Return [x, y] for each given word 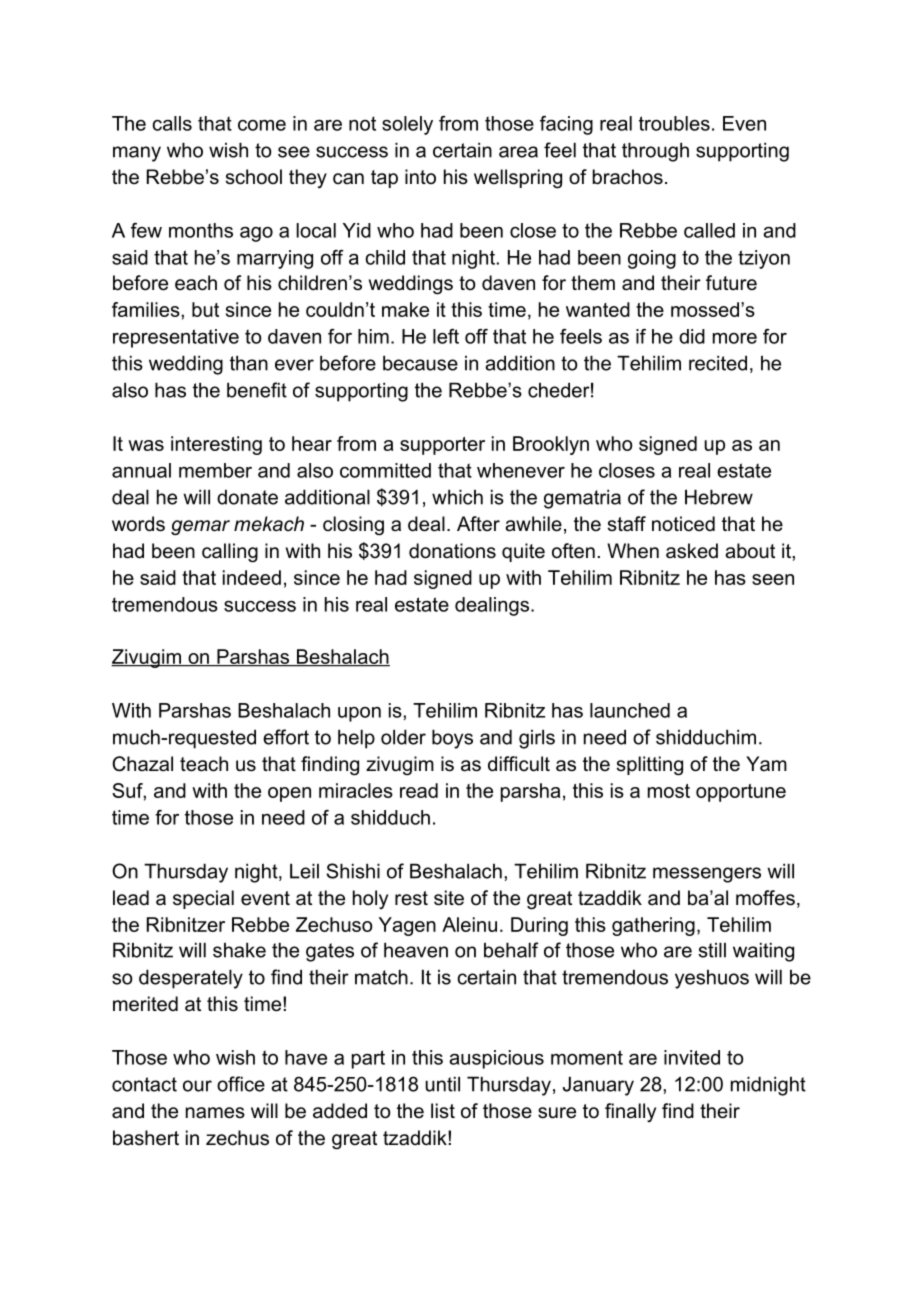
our [197, 1086]
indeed [252, 577]
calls [172, 123]
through [655, 152]
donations [452, 551]
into [420, 176]
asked [692, 551]
